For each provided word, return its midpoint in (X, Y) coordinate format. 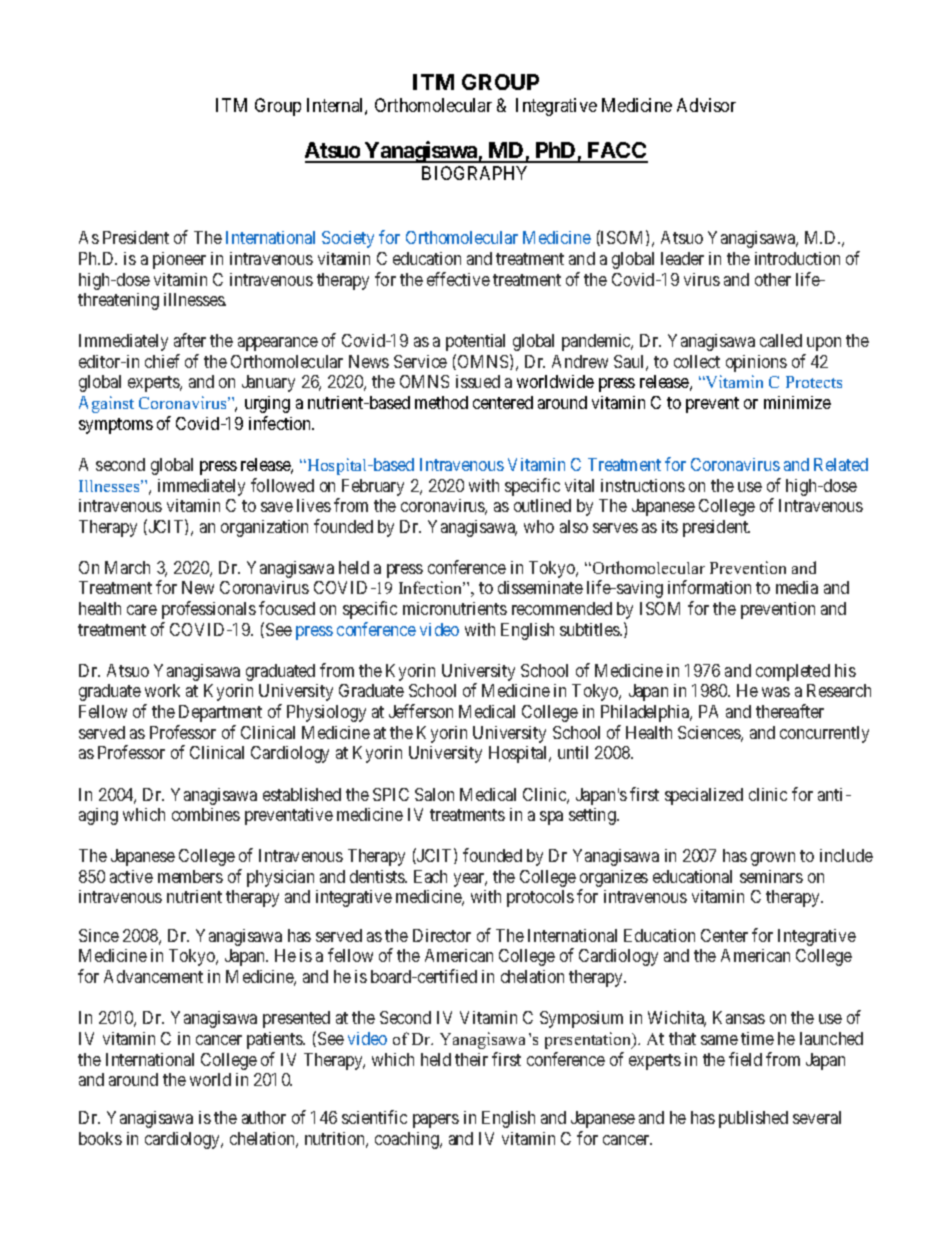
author (264, 1117)
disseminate (540, 587)
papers (436, 1121)
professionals (209, 610)
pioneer (179, 260)
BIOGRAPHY (474, 173)
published (753, 1119)
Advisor (706, 105)
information (709, 587)
